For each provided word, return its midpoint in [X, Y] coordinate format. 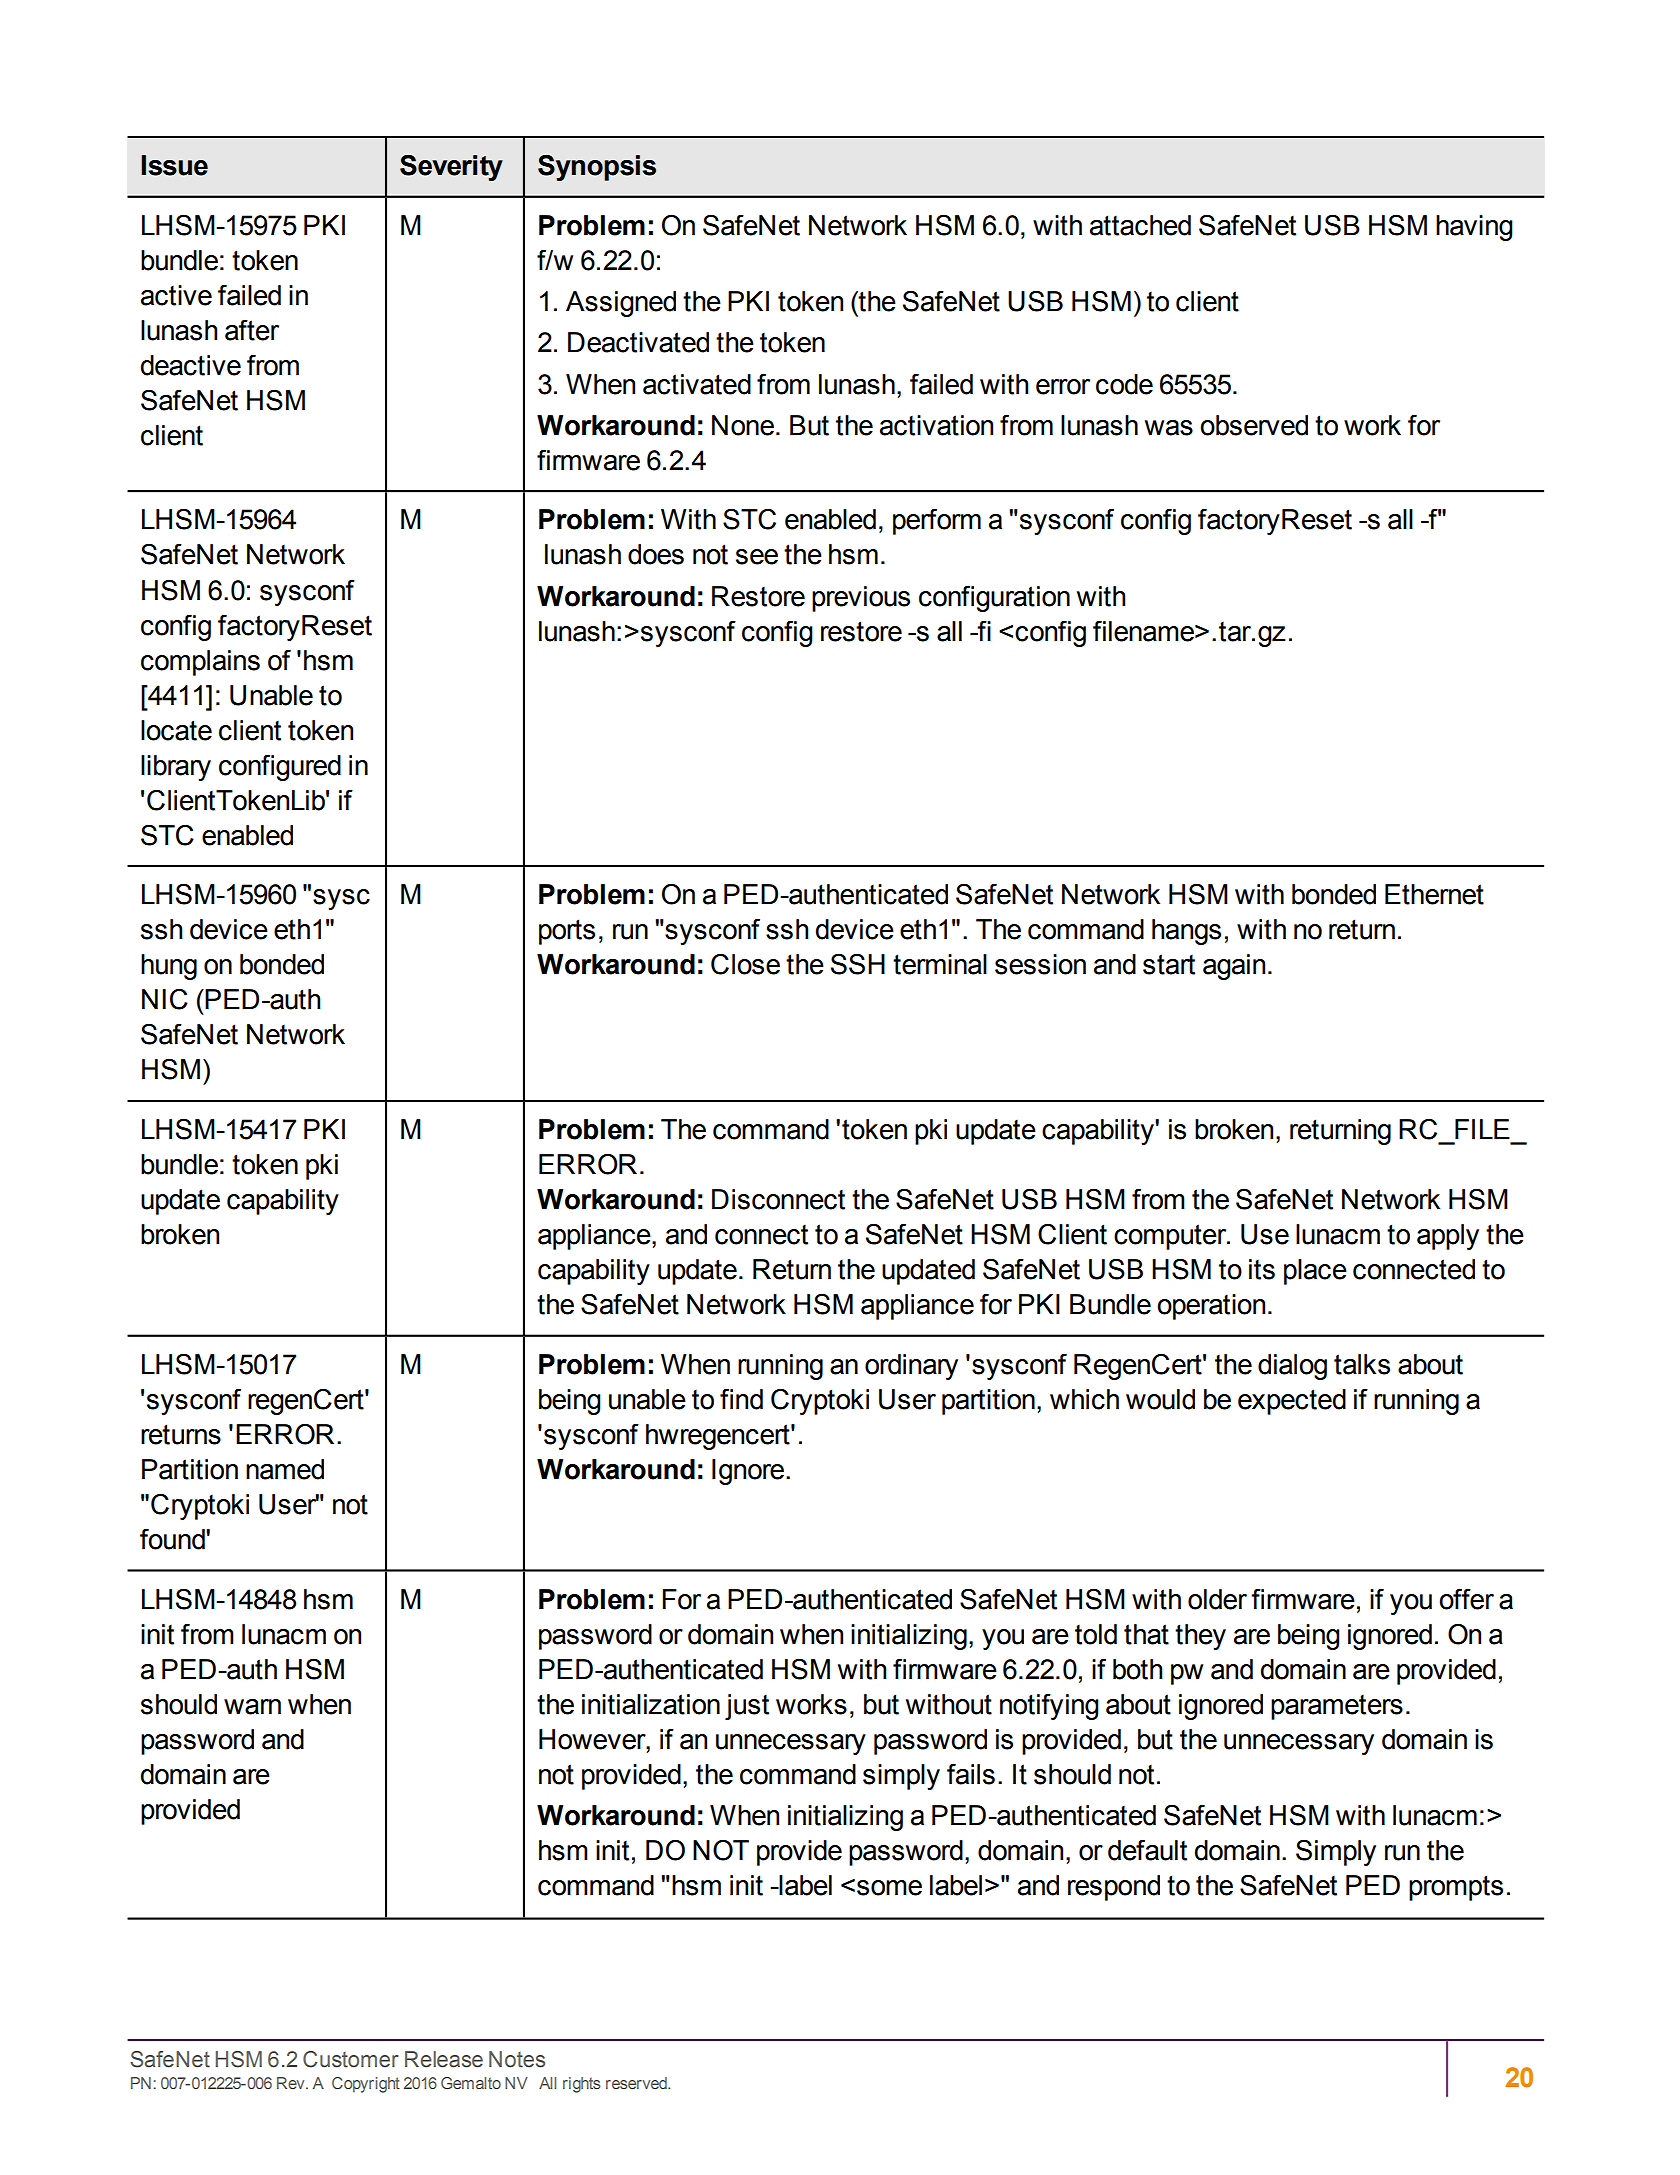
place [1315, 1272]
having [1474, 228]
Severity [451, 168]
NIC [165, 999]
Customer [351, 2059]
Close [745, 964]
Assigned [621, 304]
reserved [637, 2083]
